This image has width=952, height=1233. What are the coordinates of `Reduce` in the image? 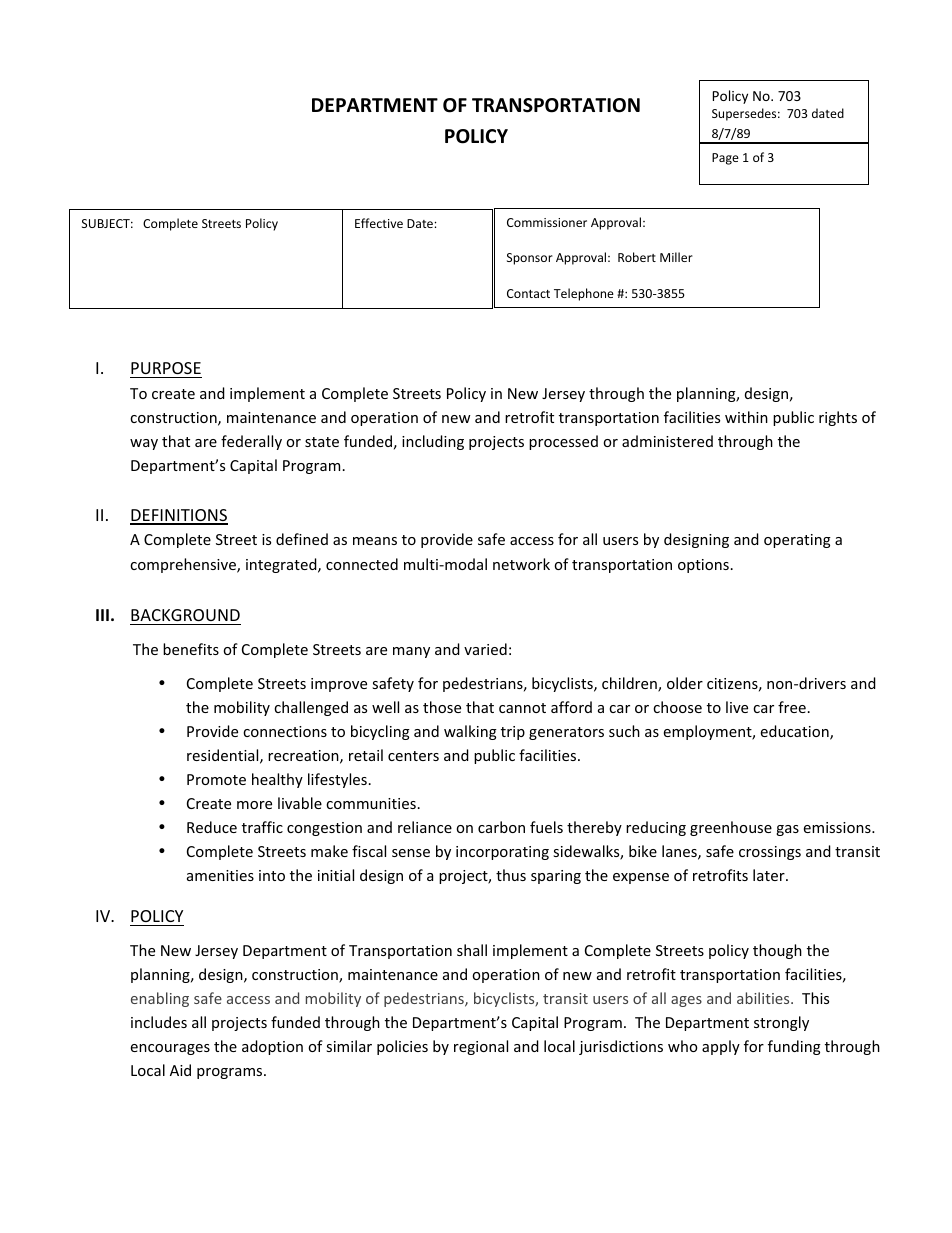 It's located at (212, 827).
